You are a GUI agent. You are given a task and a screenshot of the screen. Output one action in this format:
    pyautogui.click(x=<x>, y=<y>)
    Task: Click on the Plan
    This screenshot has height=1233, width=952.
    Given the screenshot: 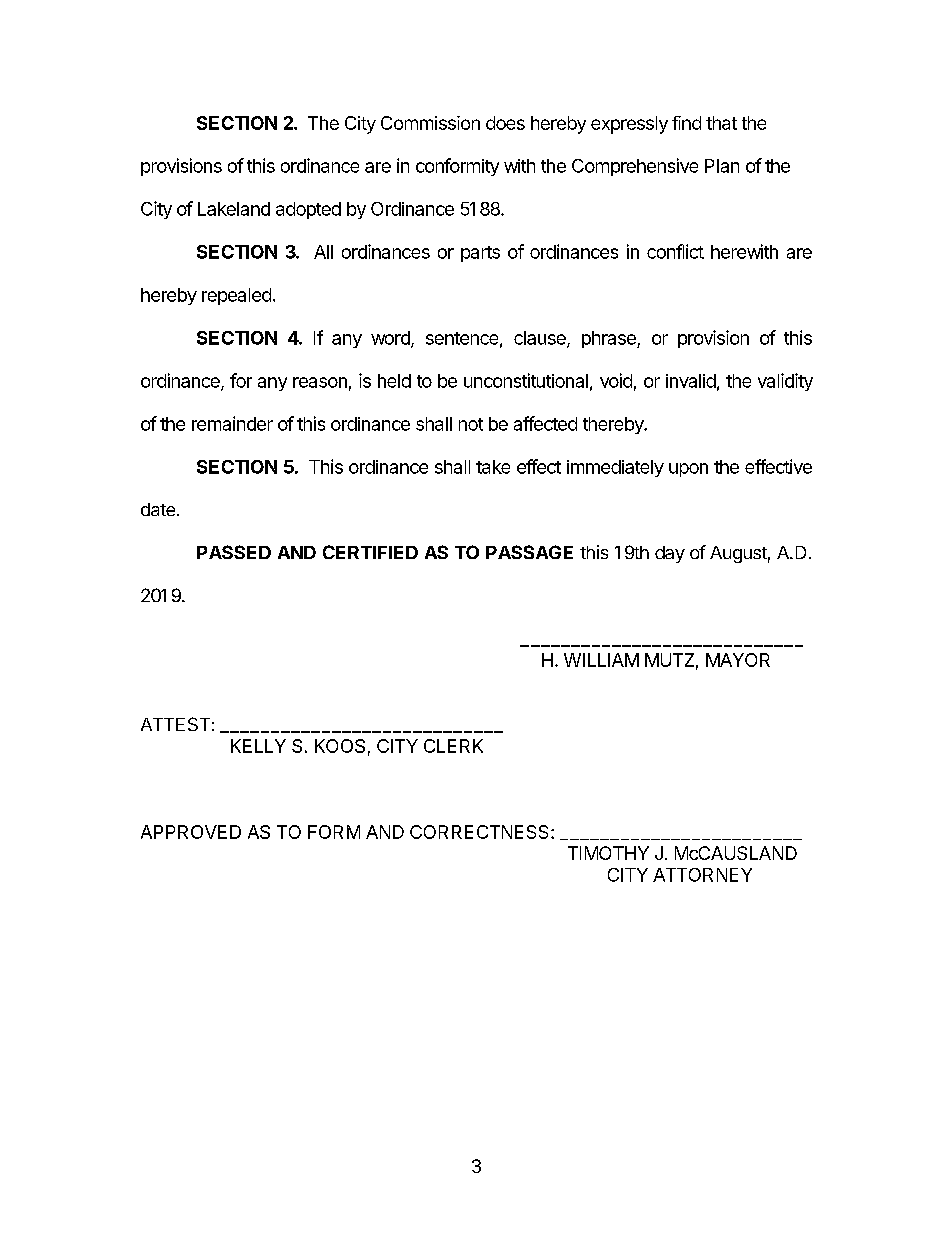 What is the action you would take?
    pyautogui.click(x=722, y=166)
